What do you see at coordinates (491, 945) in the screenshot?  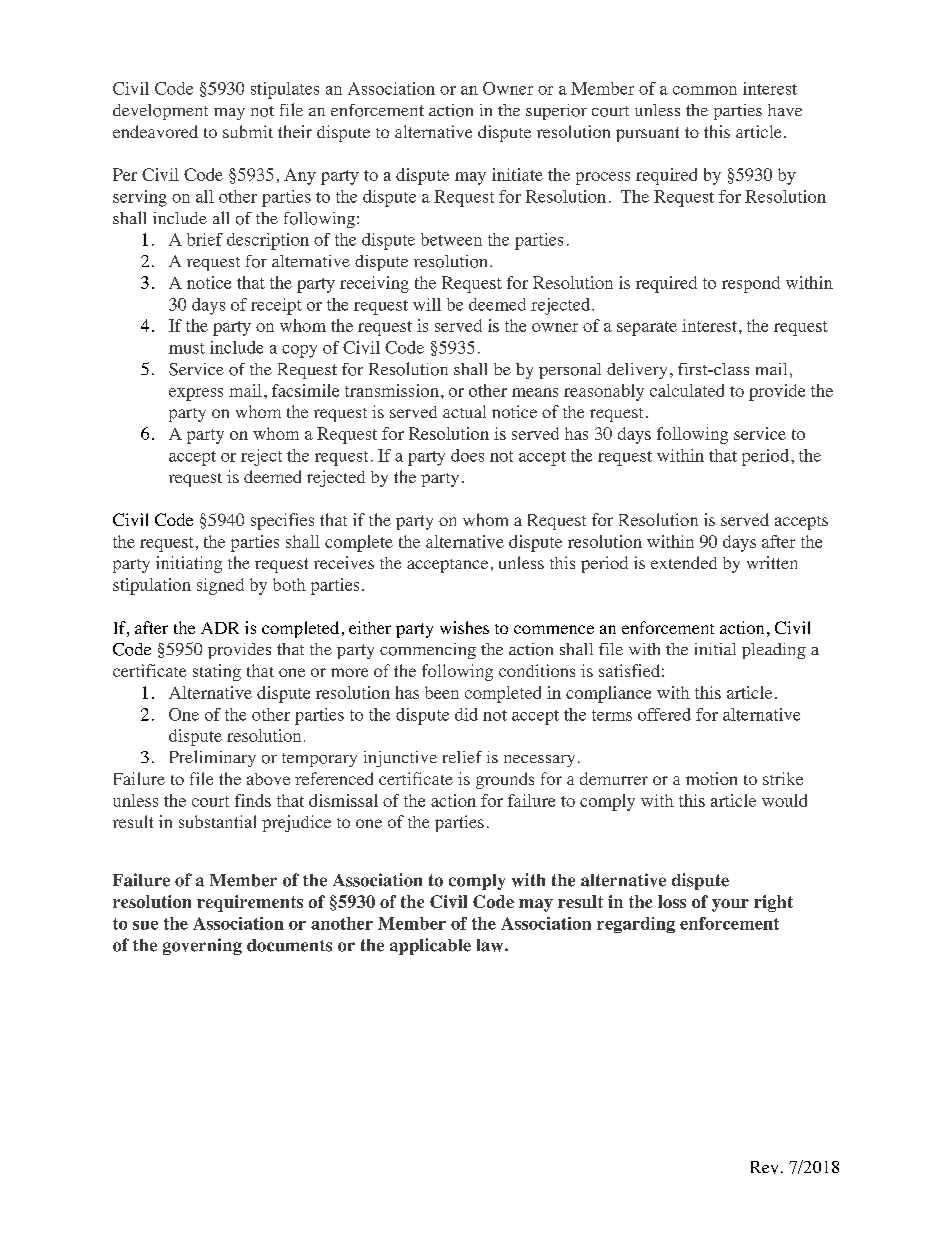 I see `law` at bounding box center [491, 945].
